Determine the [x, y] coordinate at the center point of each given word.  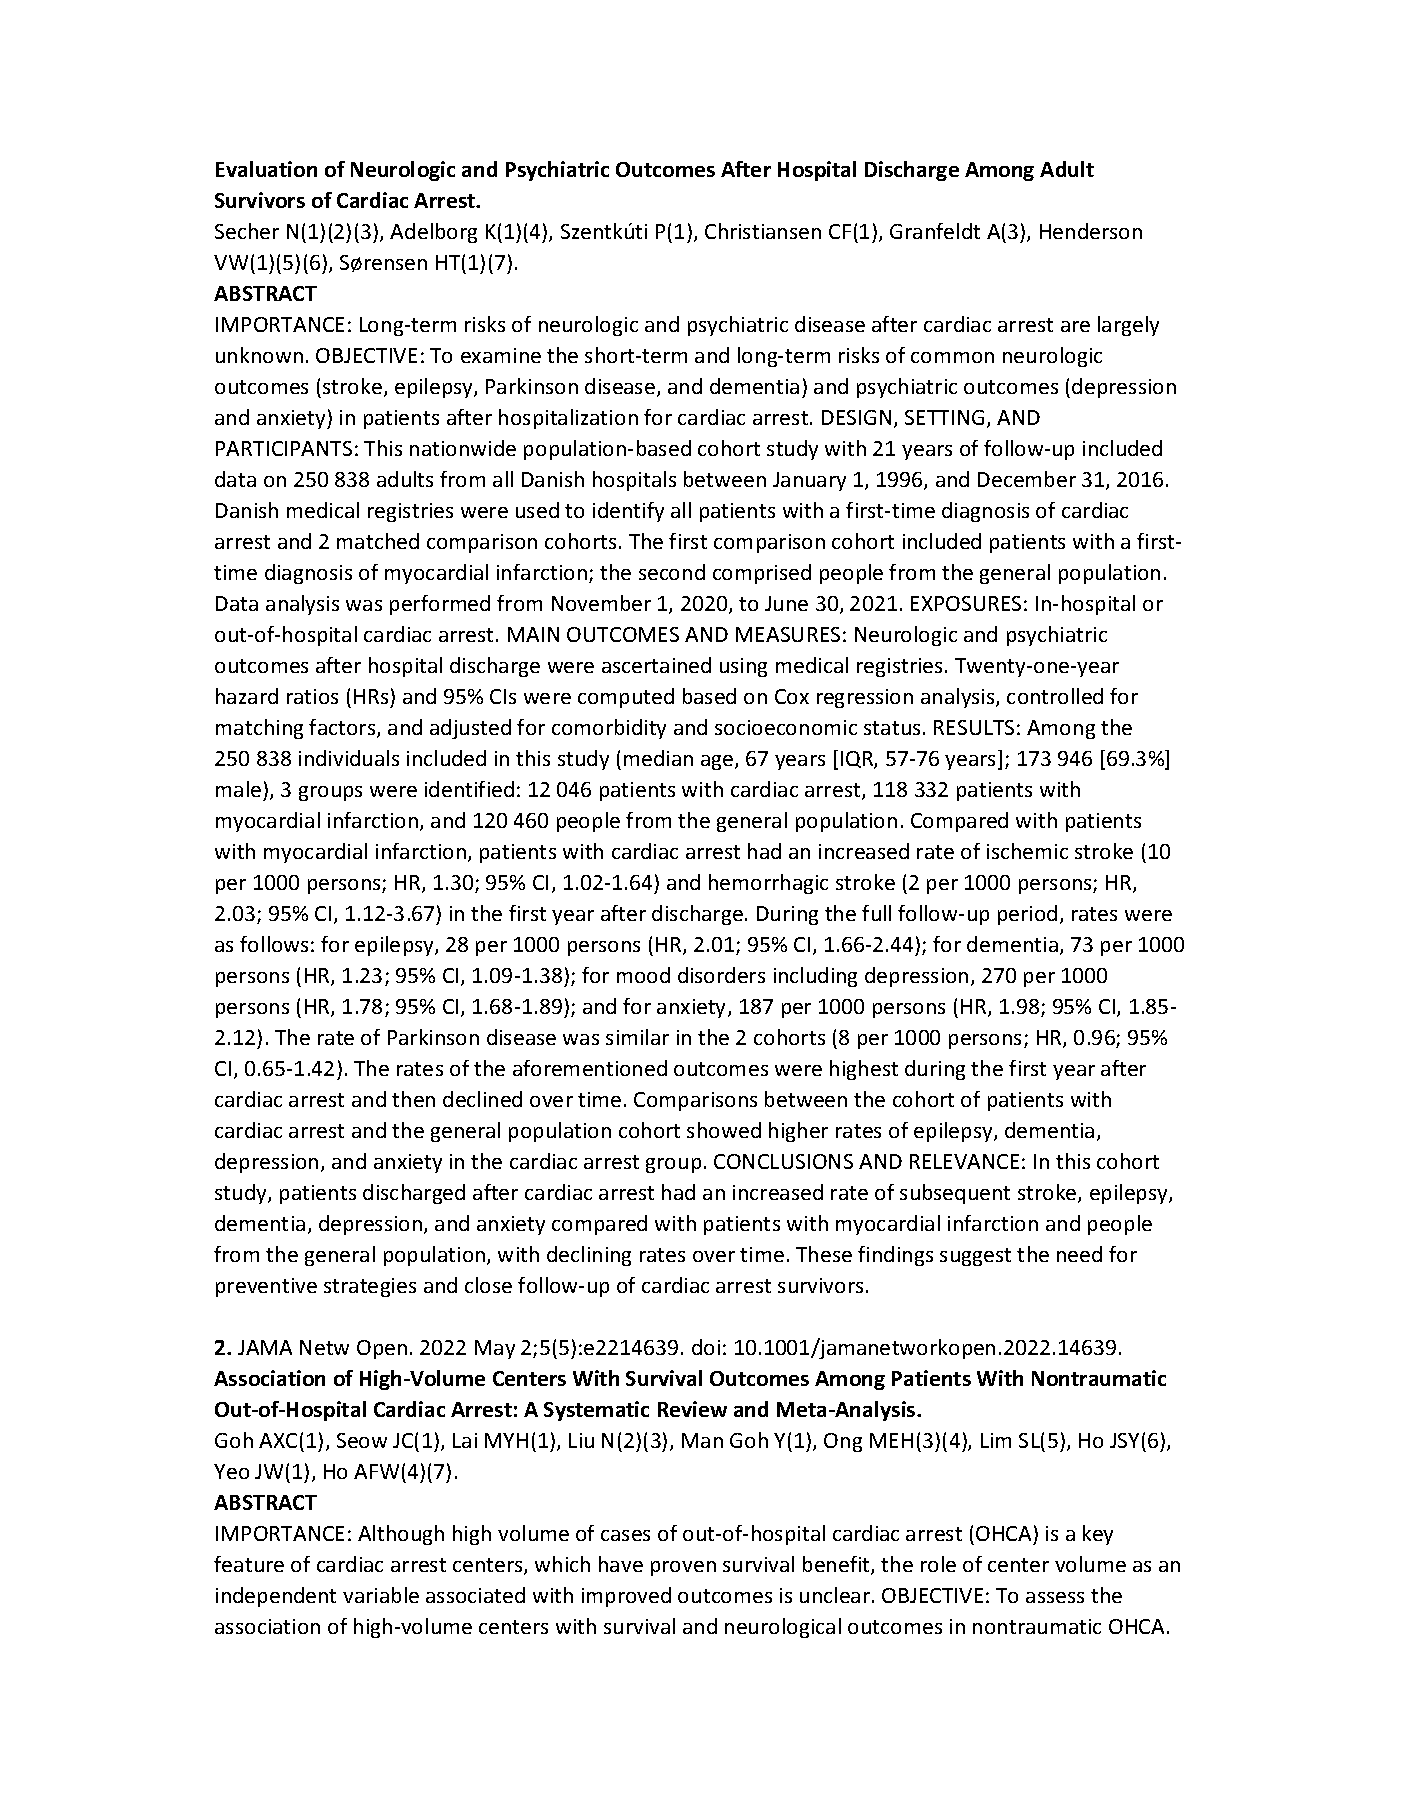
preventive [266, 1287]
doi [706, 1347]
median [658, 758]
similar [637, 1037]
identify [628, 512]
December [1027, 479]
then [413, 1099]
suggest [975, 1257]
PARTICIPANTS [284, 448]
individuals [349, 758]
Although [401, 1535]
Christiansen [763, 231]
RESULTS [974, 727]
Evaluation [266, 169]
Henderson [1091, 231]
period [1027, 915]
